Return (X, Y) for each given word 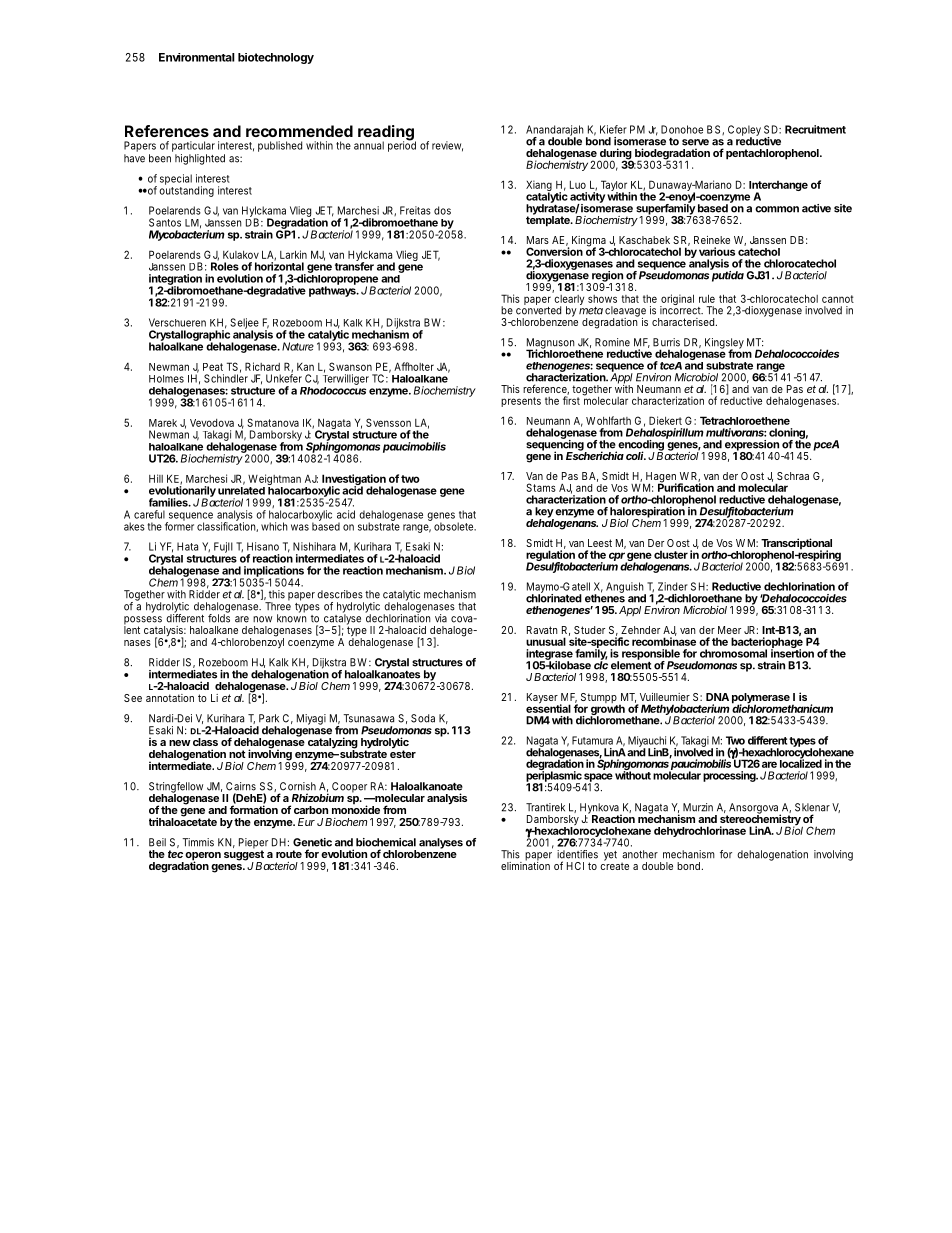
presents (521, 402)
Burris (666, 342)
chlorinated (554, 597)
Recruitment (815, 129)
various (717, 251)
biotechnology (276, 58)
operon (203, 857)
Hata (187, 546)
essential (548, 707)
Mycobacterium (187, 234)
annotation (170, 698)
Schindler (226, 377)
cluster (671, 555)
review (447, 146)
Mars (538, 240)
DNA (717, 697)
